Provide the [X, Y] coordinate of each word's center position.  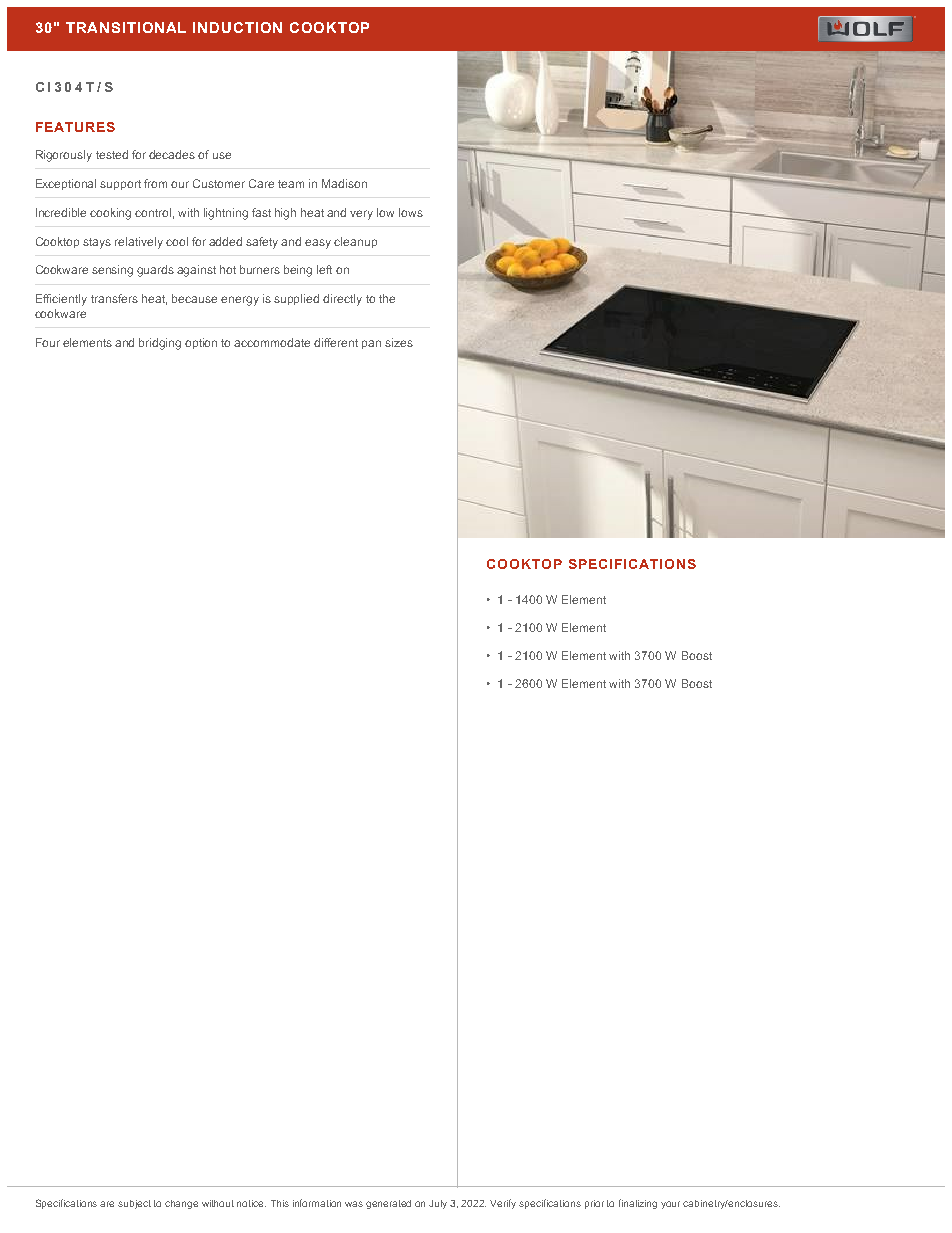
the [387, 298]
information [317, 1203]
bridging [160, 344]
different [336, 342]
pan [371, 344]
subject [134, 1204]
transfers [114, 298]
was [354, 1204]
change [181, 1204]
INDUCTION [237, 27]
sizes [399, 342]
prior [594, 1204]
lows [411, 212]
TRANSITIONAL [126, 27]
